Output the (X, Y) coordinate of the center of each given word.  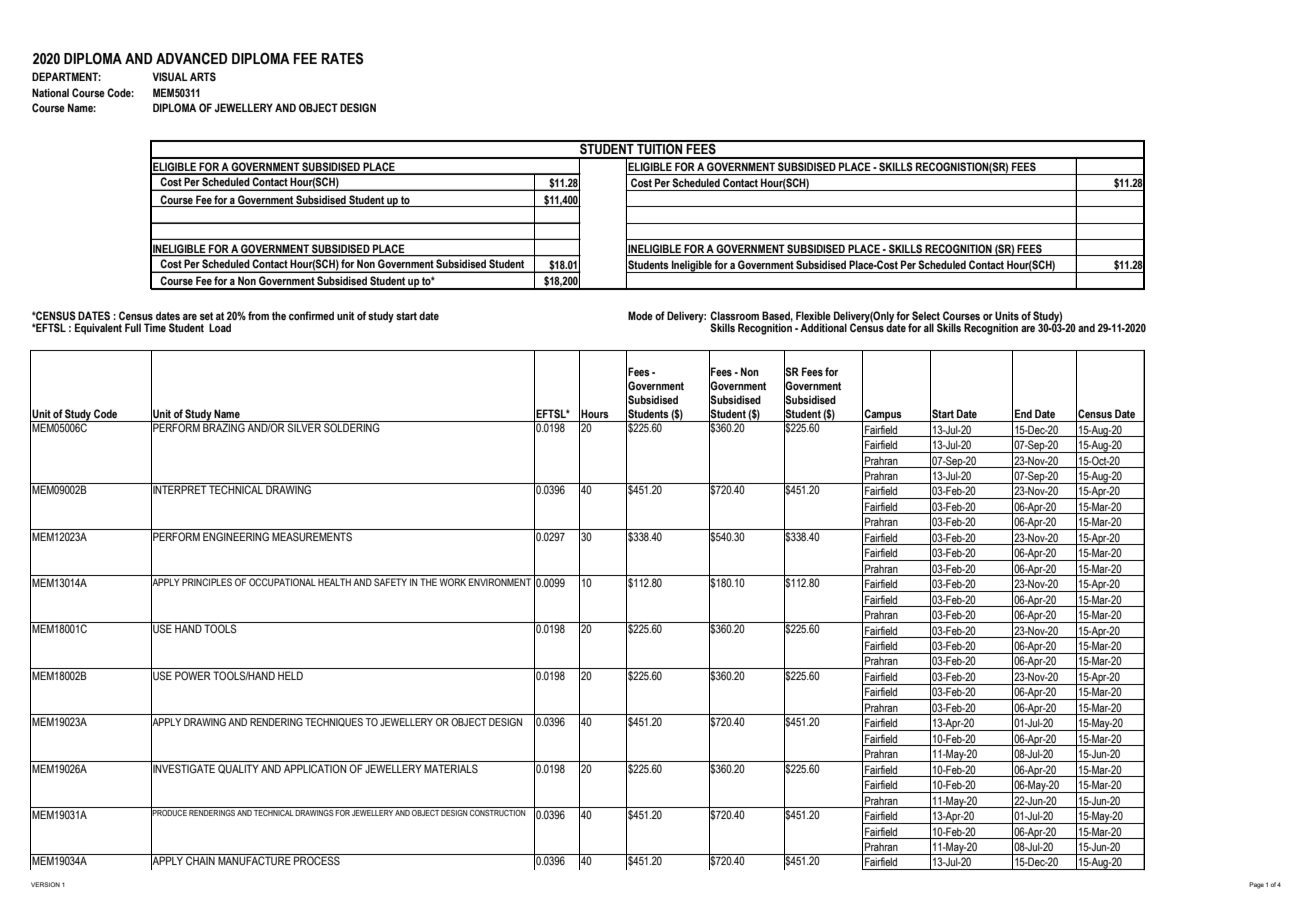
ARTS (203, 76)
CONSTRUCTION (497, 813)
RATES (342, 58)
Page (1256, 885)
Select (926, 315)
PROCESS (317, 859)
